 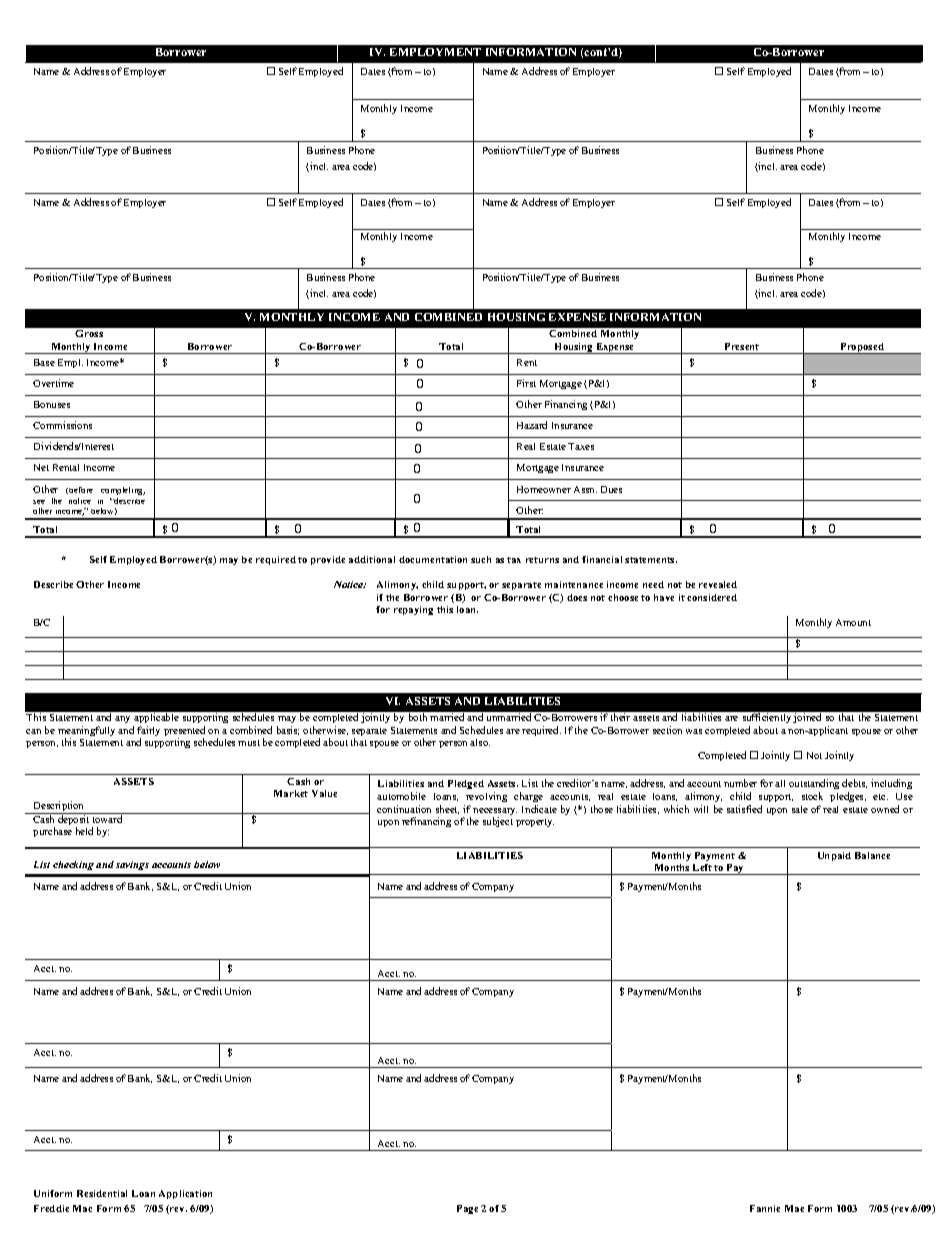 I want to click on all, so click(x=780, y=783).
